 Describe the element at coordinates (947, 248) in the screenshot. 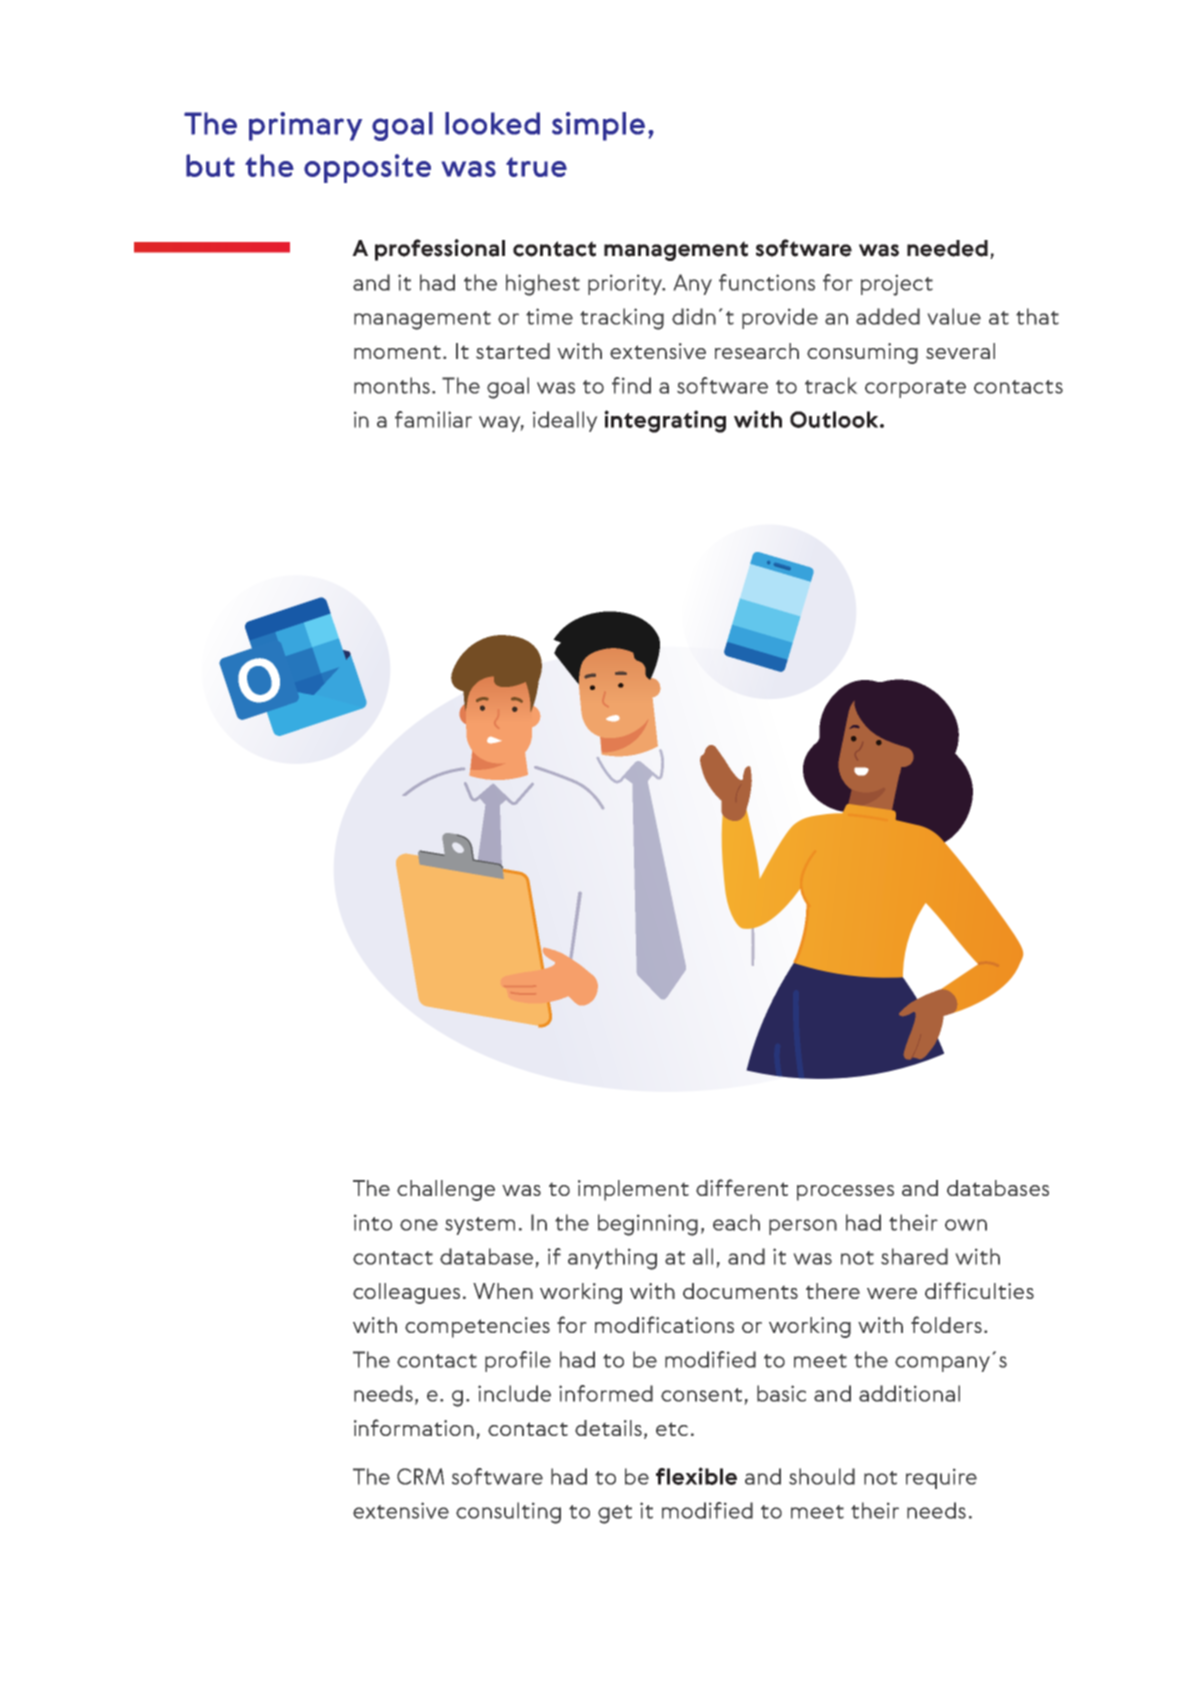

I see `needed` at that location.
